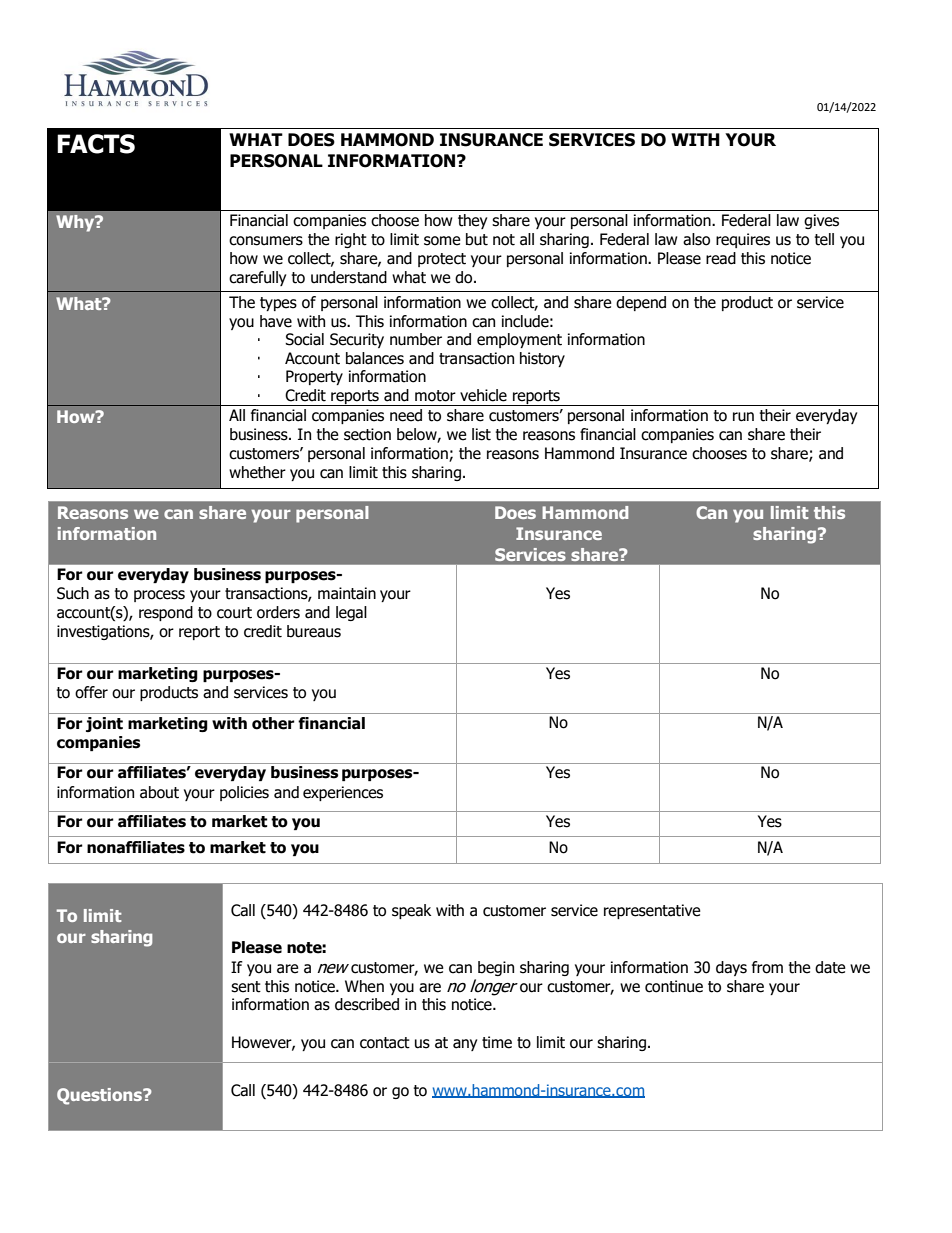  What do you see at coordinates (411, 911) in the screenshot?
I see `speak` at bounding box center [411, 911].
